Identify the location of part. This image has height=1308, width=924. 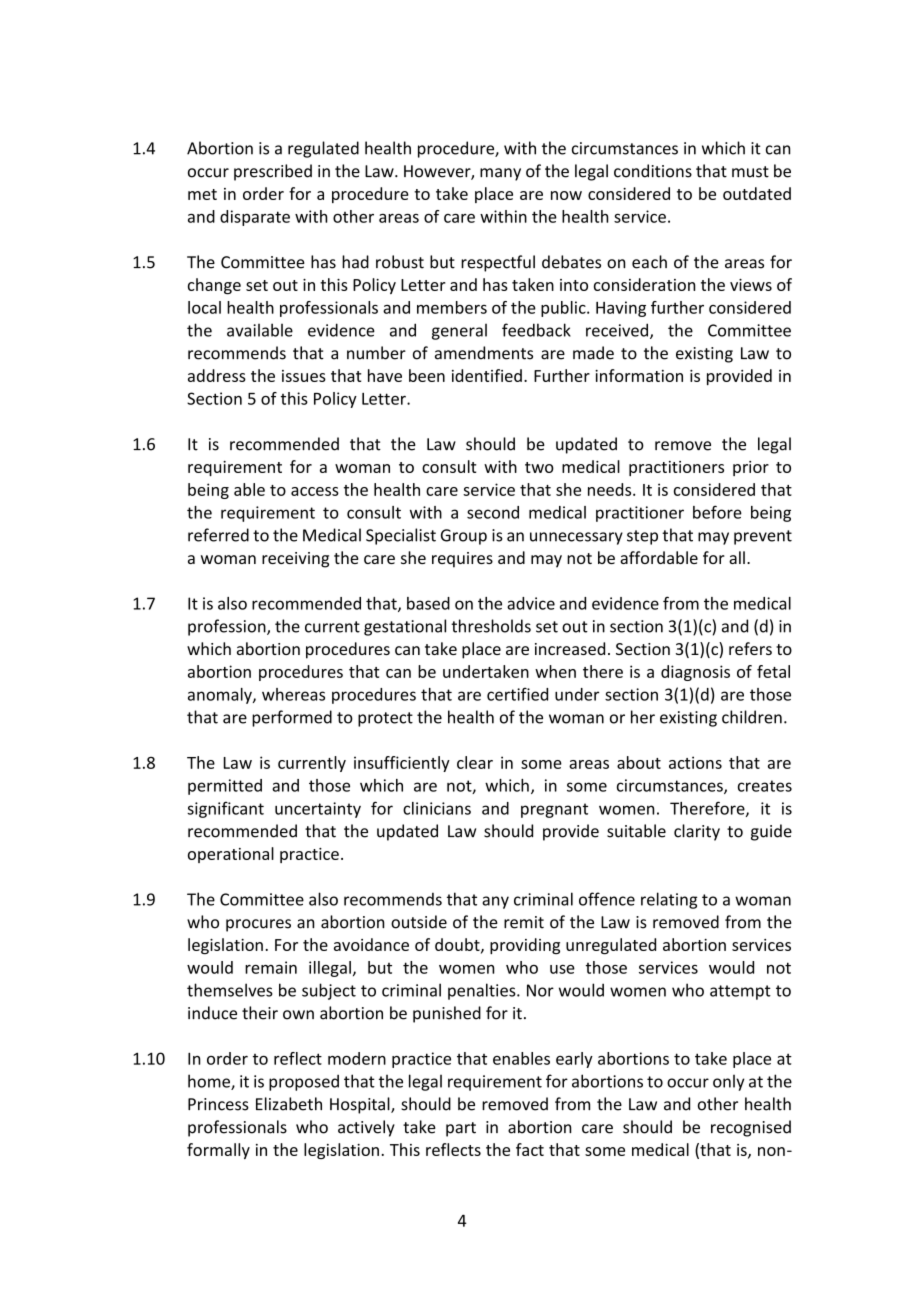
(461, 1129).
